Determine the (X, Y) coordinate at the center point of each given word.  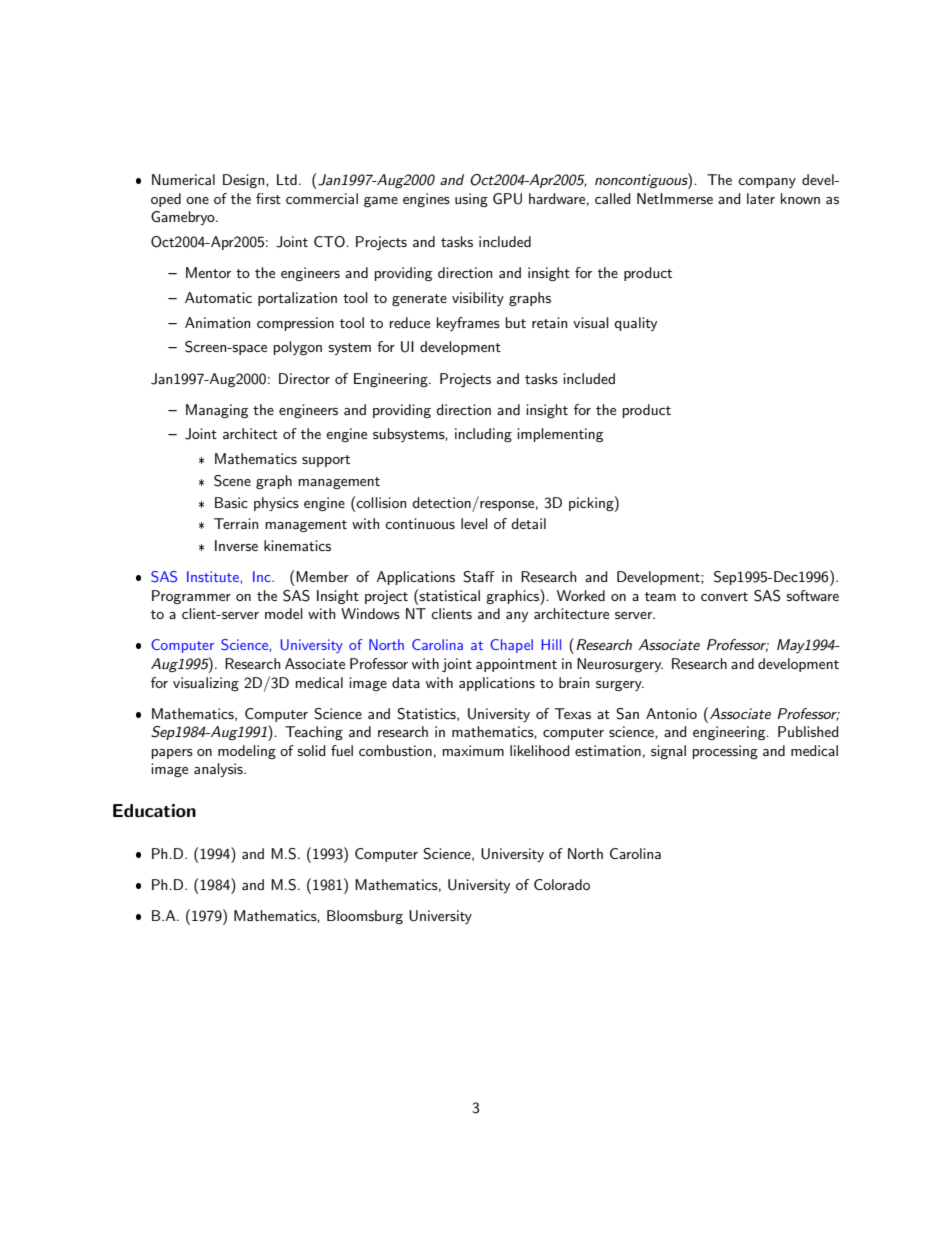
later (761, 198)
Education (154, 811)
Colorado (562, 884)
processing (725, 752)
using (471, 200)
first (268, 198)
